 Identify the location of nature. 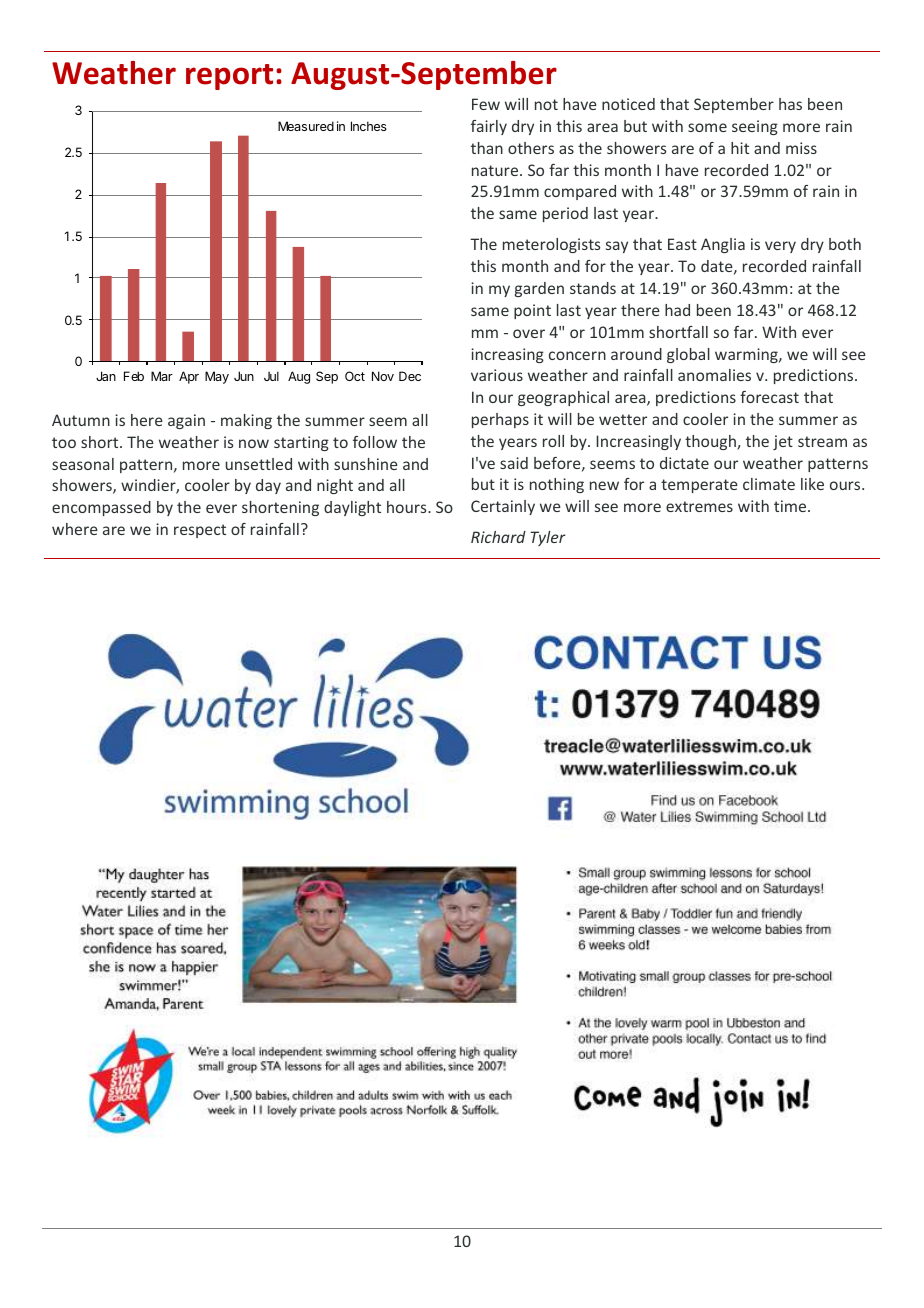
(496, 170).
